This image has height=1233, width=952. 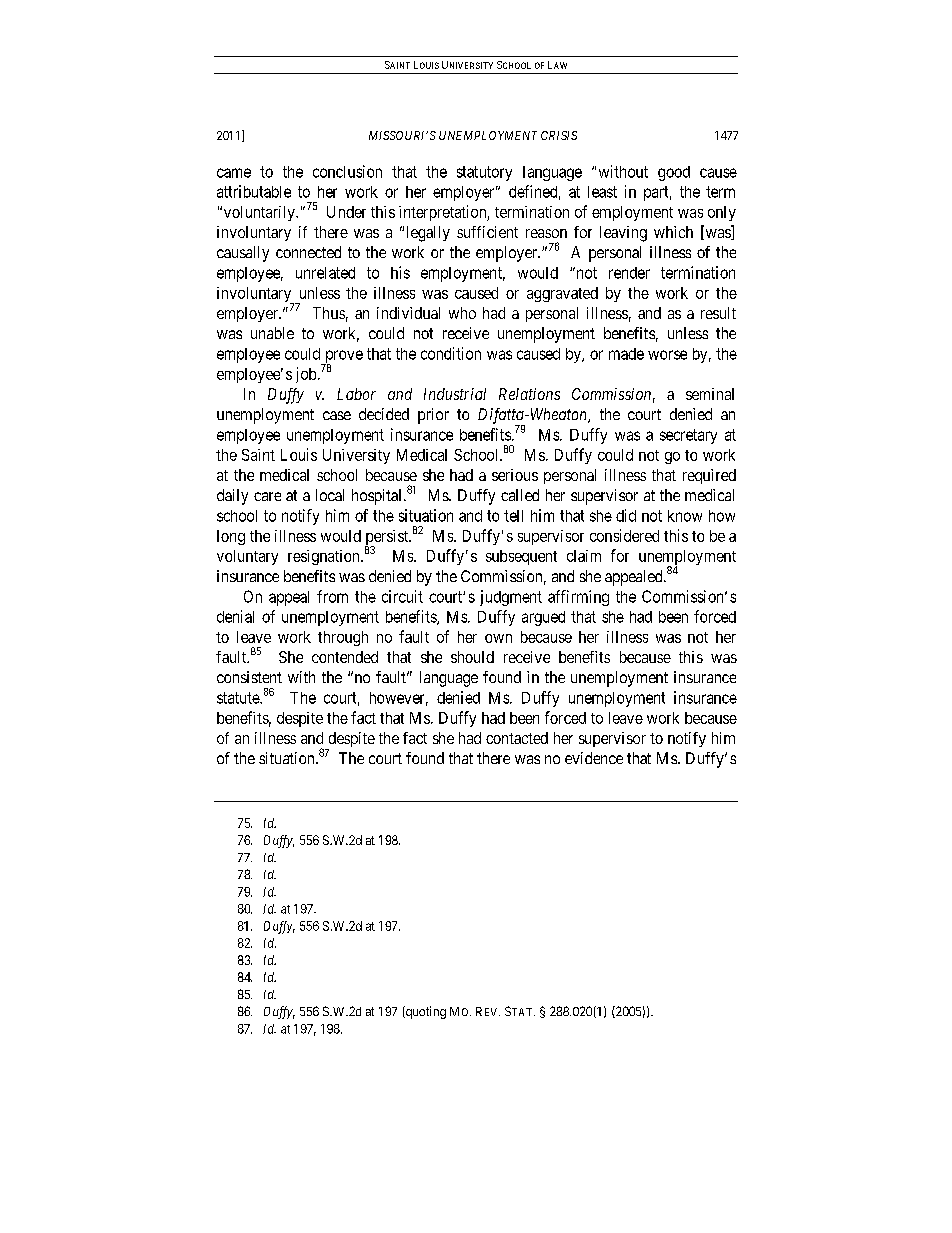 What do you see at coordinates (249, 677) in the image?
I see `consistent` at bounding box center [249, 677].
